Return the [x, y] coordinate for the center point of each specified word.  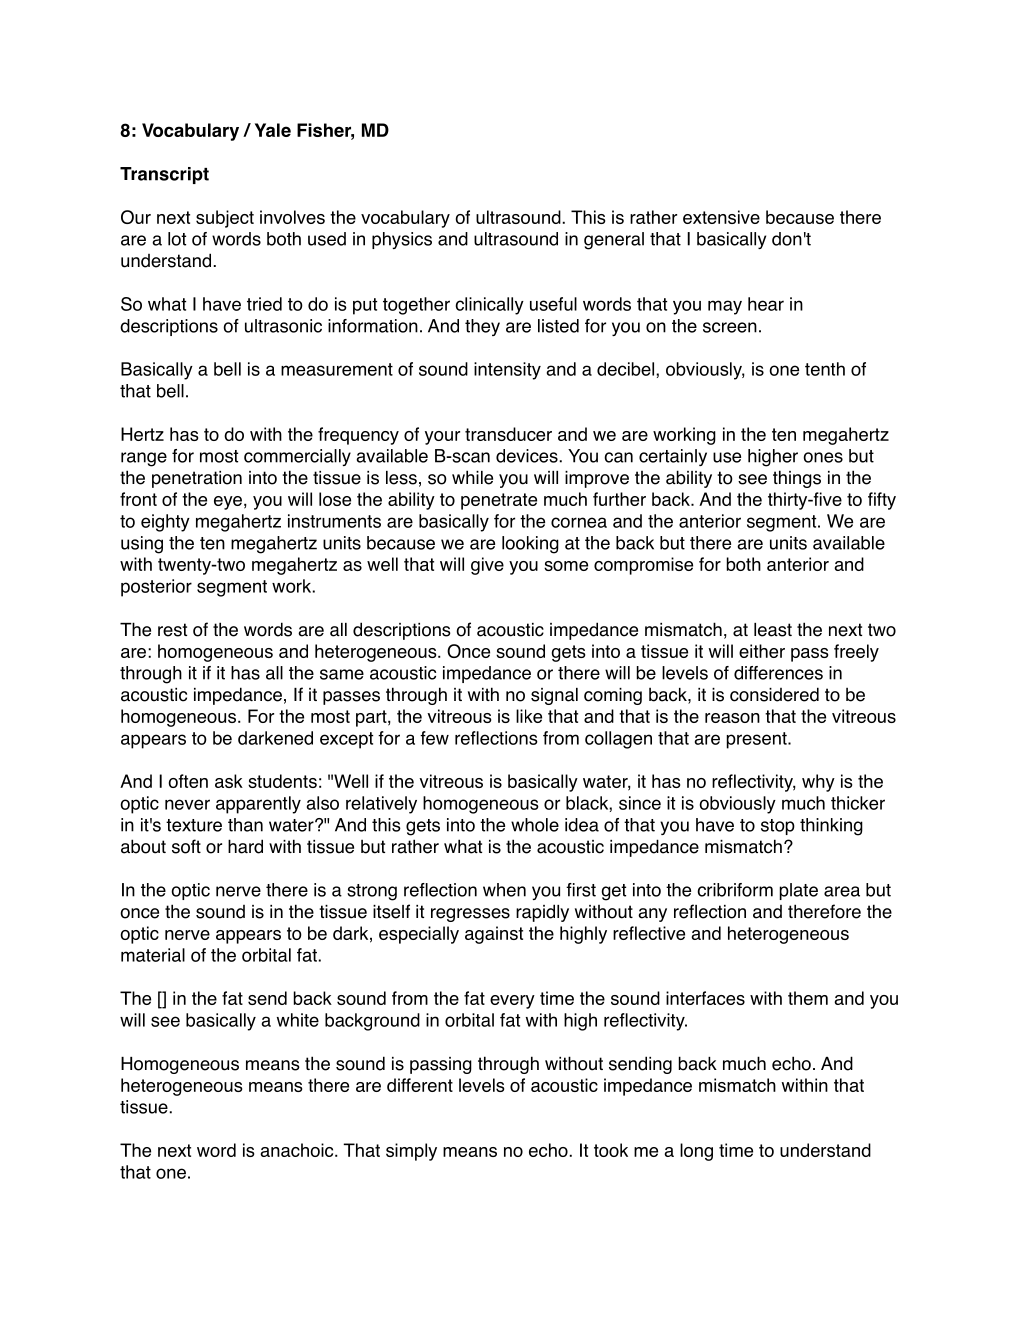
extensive [721, 217]
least [773, 630]
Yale [273, 130]
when [504, 890]
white [298, 1020]
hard [245, 846]
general [614, 241]
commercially [297, 457]
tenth [825, 369]
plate [799, 891]
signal [554, 696]
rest [172, 630]
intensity [507, 371]
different [420, 1085]
